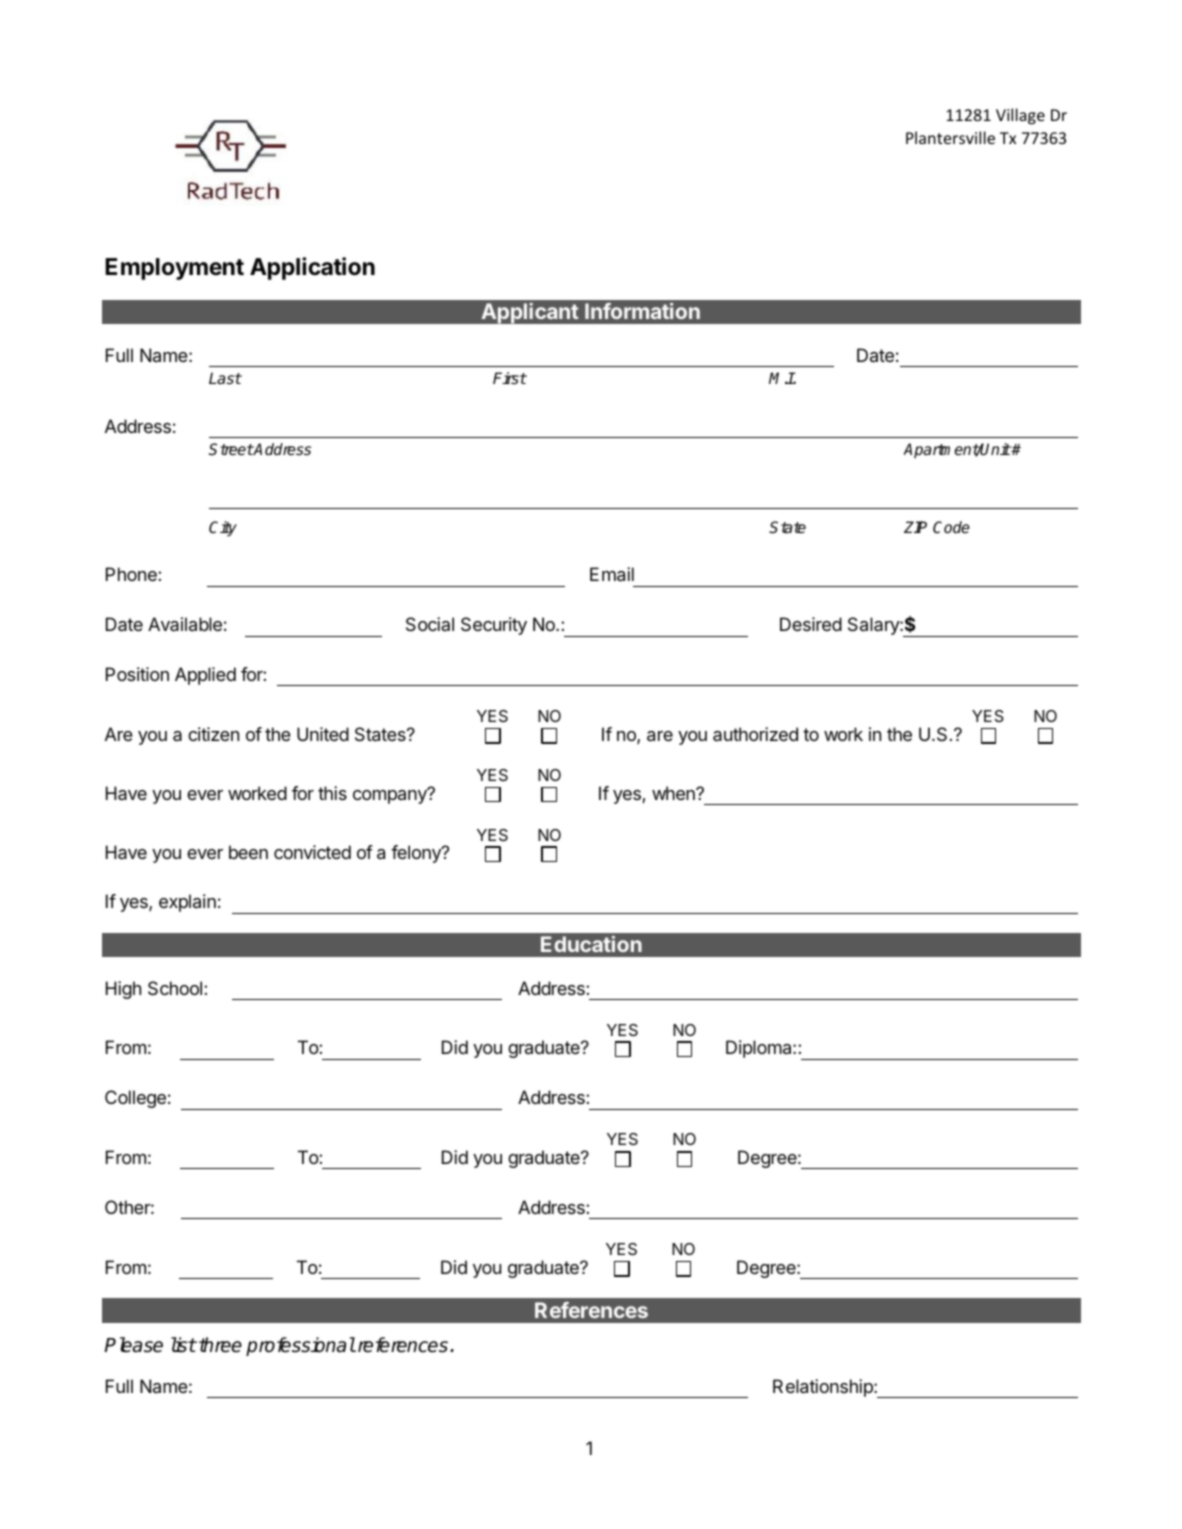 This screenshot has width=1182, height=1529. Describe the element at coordinates (174, 269) in the screenshot. I see `Employment` at that location.
